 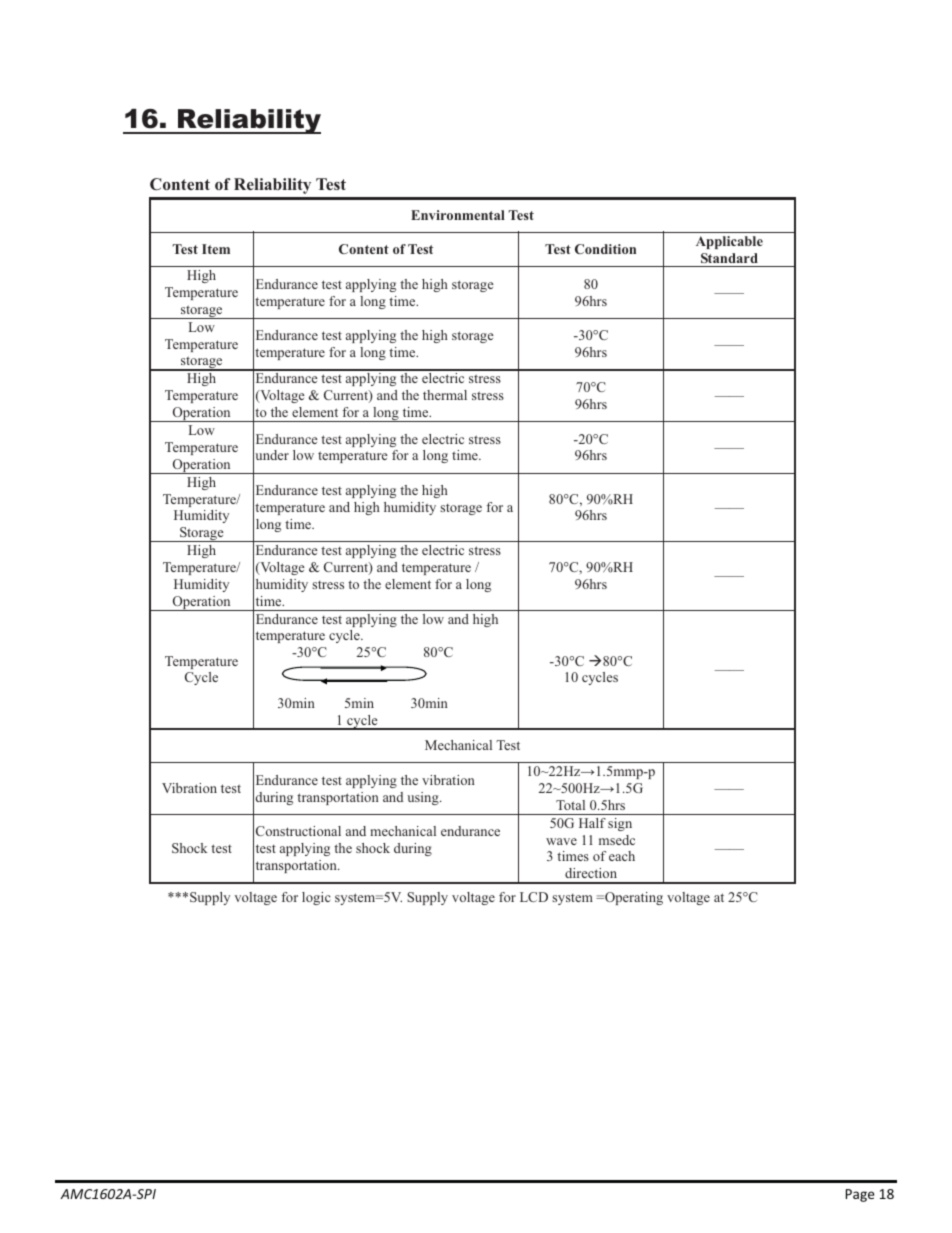 I want to click on Environmental, so click(x=458, y=215).
